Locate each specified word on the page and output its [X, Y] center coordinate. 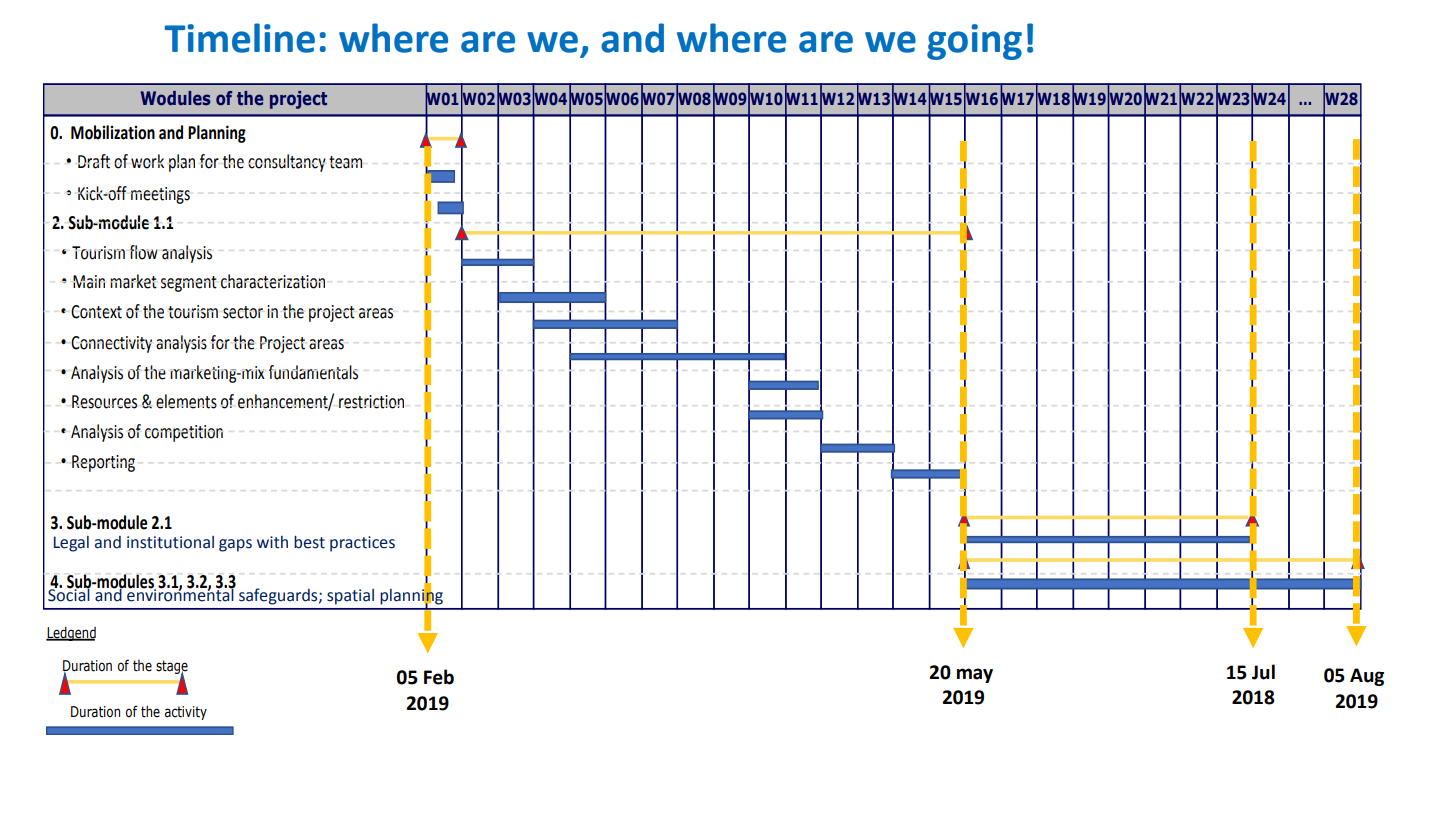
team [345, 162]
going [974, 42]
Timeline [240, 38]
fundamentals [313, 372]
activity [186, 713]
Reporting [103, 463]
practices [362, 544]
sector [243, 312]
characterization [273, 281]
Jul [1263, 672]
